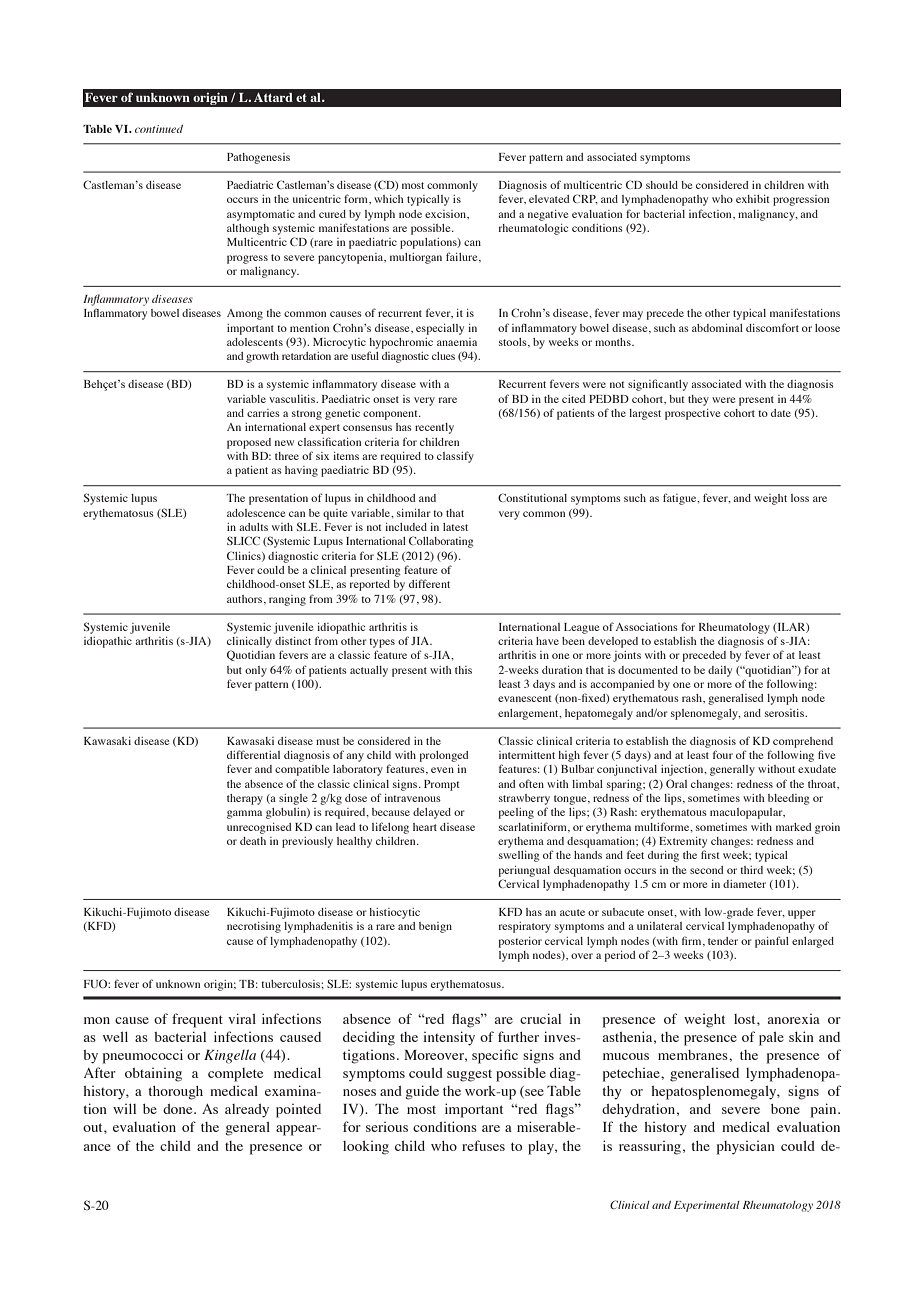 The height and width of the screenshot is (1297, 924). What do you see at coordinates (179, 1109) in the screenshot?
I see `done` at bounding box center [179, 1109].
